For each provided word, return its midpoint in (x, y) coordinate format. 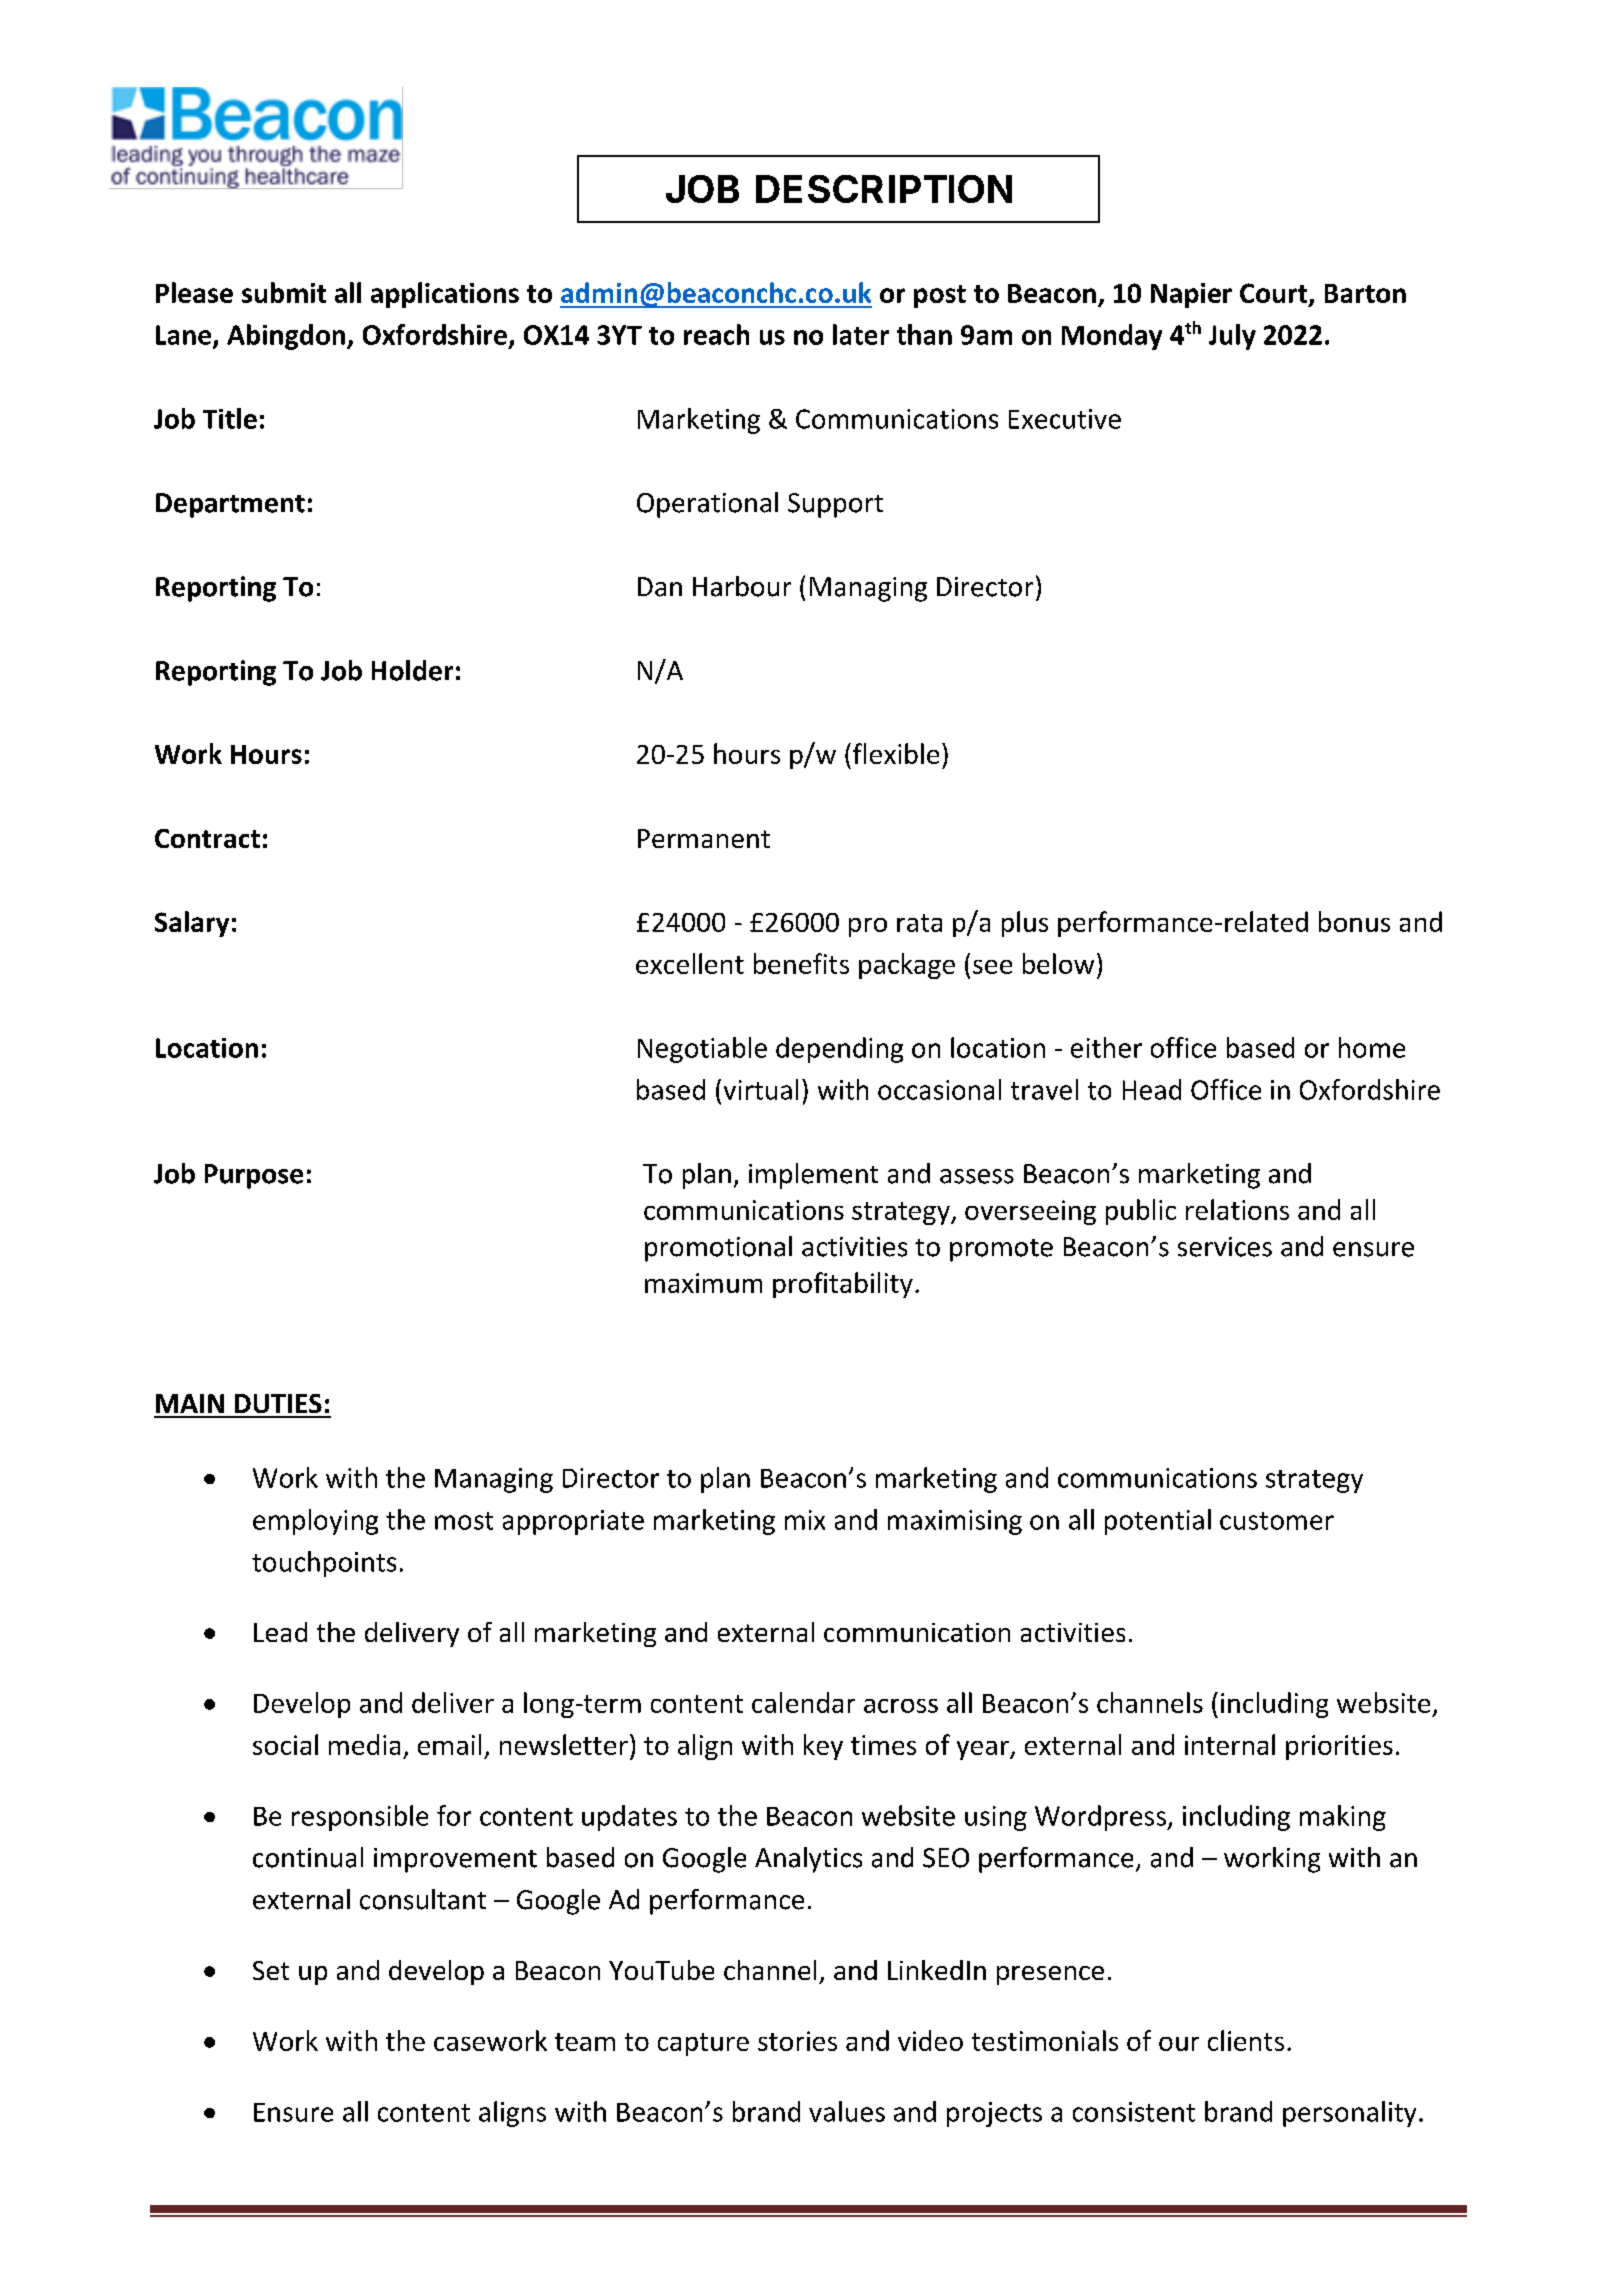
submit (284, 292)
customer (1277, 1521)
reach (716, 334)
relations (1237, 1209)
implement (813, 1176)
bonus (1354, 921)
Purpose (254, 1176)
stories (797, 2041)
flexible (896, 753)
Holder (412, 670)
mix (805, 1520)
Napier (1191, 295)
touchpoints (324, 1564)
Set (271, 1970)
